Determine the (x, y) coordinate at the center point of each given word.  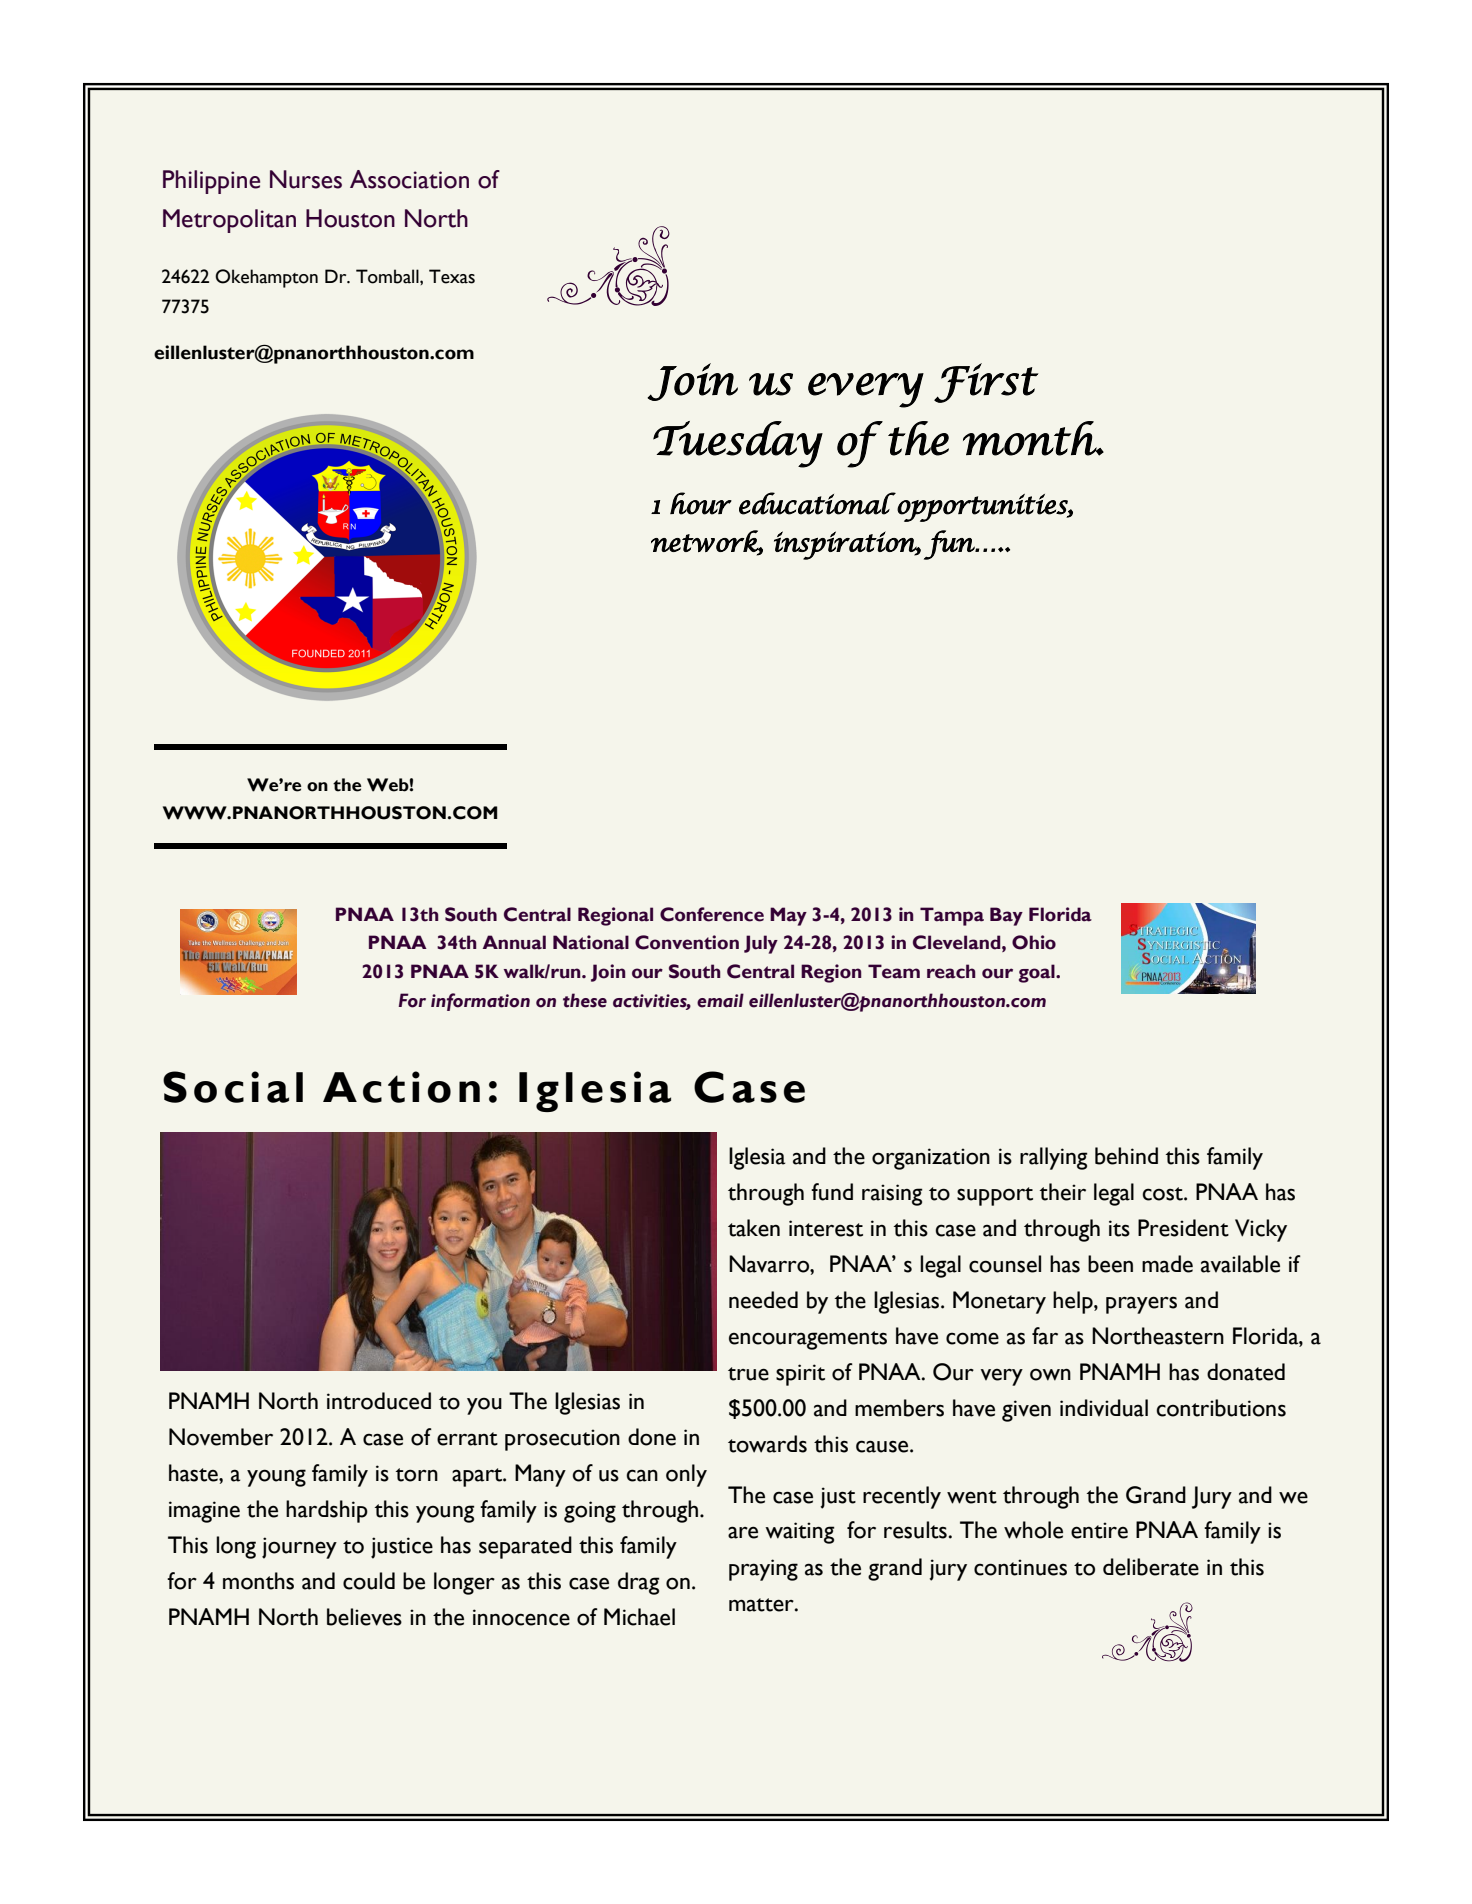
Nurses (306, 179)
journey (299, 1548)
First (986, 383)
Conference (712, 914)
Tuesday (738, 444)
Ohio (1034, 942)
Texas (452, 276)
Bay (1006, 916)
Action (401, 1087)
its (1119, 1228)
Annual (514, 942)
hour (701, 503)
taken (754, 1228)
